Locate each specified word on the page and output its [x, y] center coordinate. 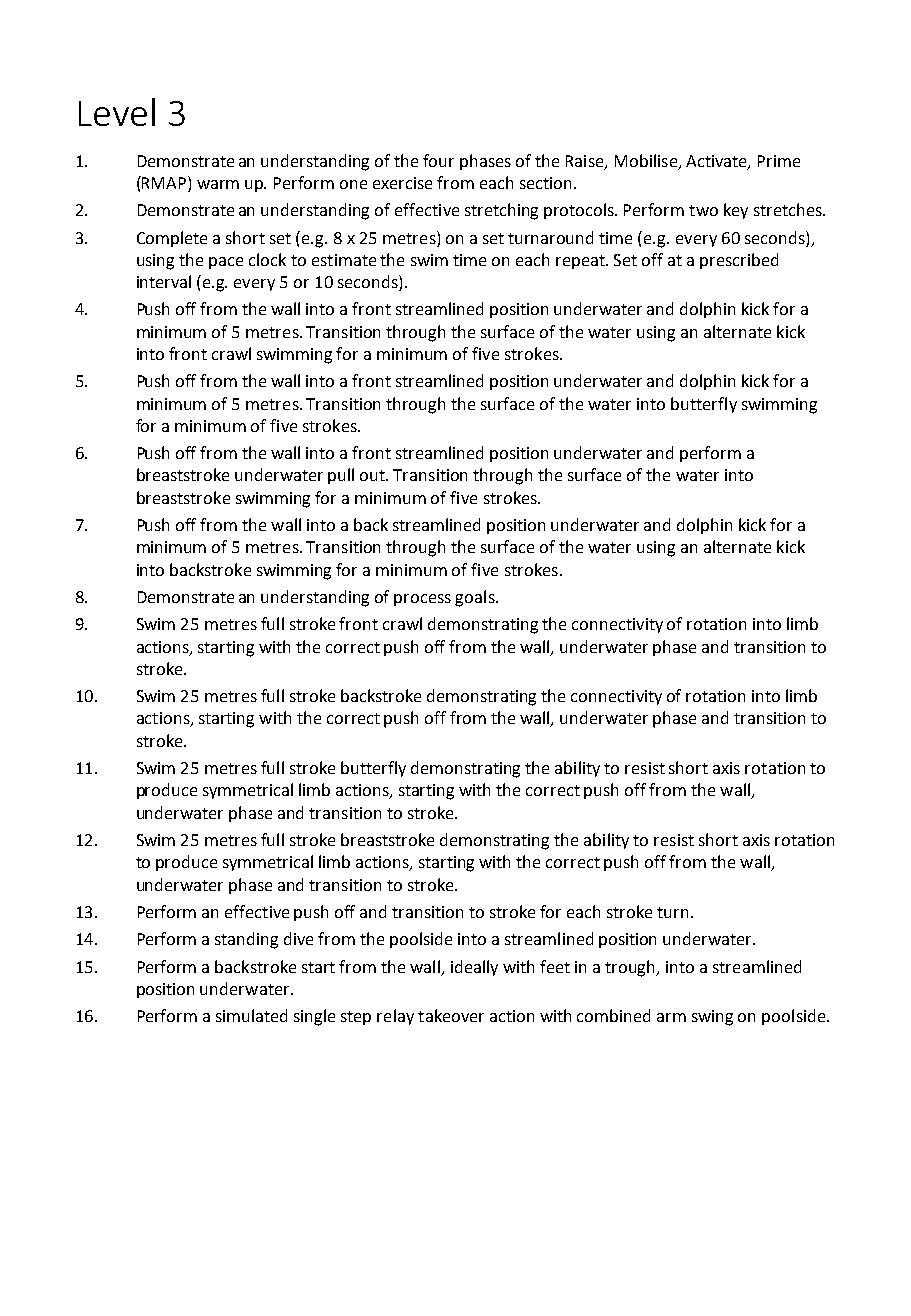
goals [476, 598]
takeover [451, 1015]
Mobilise [647, 161]
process [422, 600]
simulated [251, 1015]
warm [218, 184]
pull [341, 476]
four [438, 160]
